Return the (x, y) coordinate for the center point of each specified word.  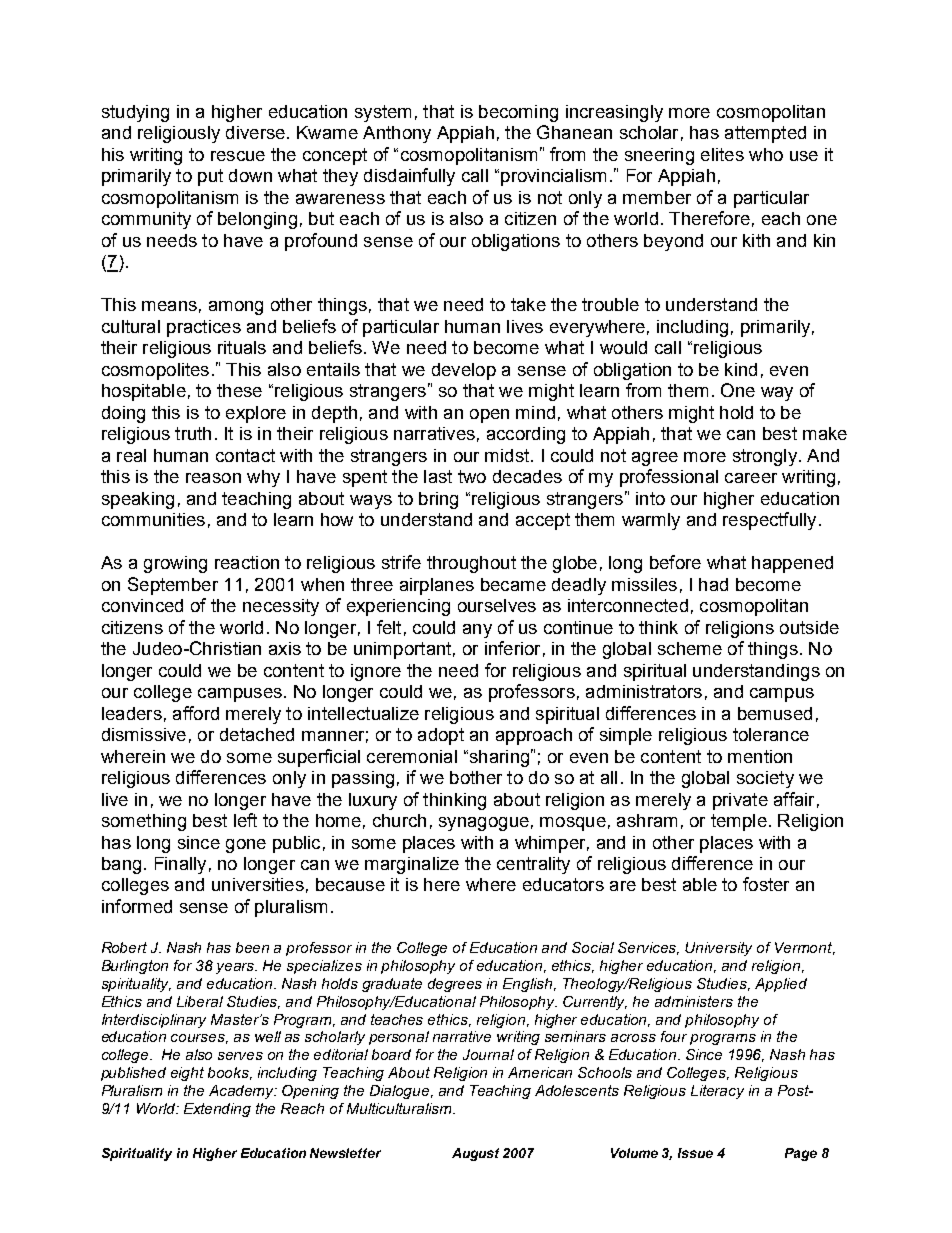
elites (722, 154)
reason (213, 478)
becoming (518, 113)
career (751, 478)
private (740, 801)
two (472, 476)
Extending (217, 1110)
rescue (238, 156)
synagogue (484, 824)
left (245, 820)
